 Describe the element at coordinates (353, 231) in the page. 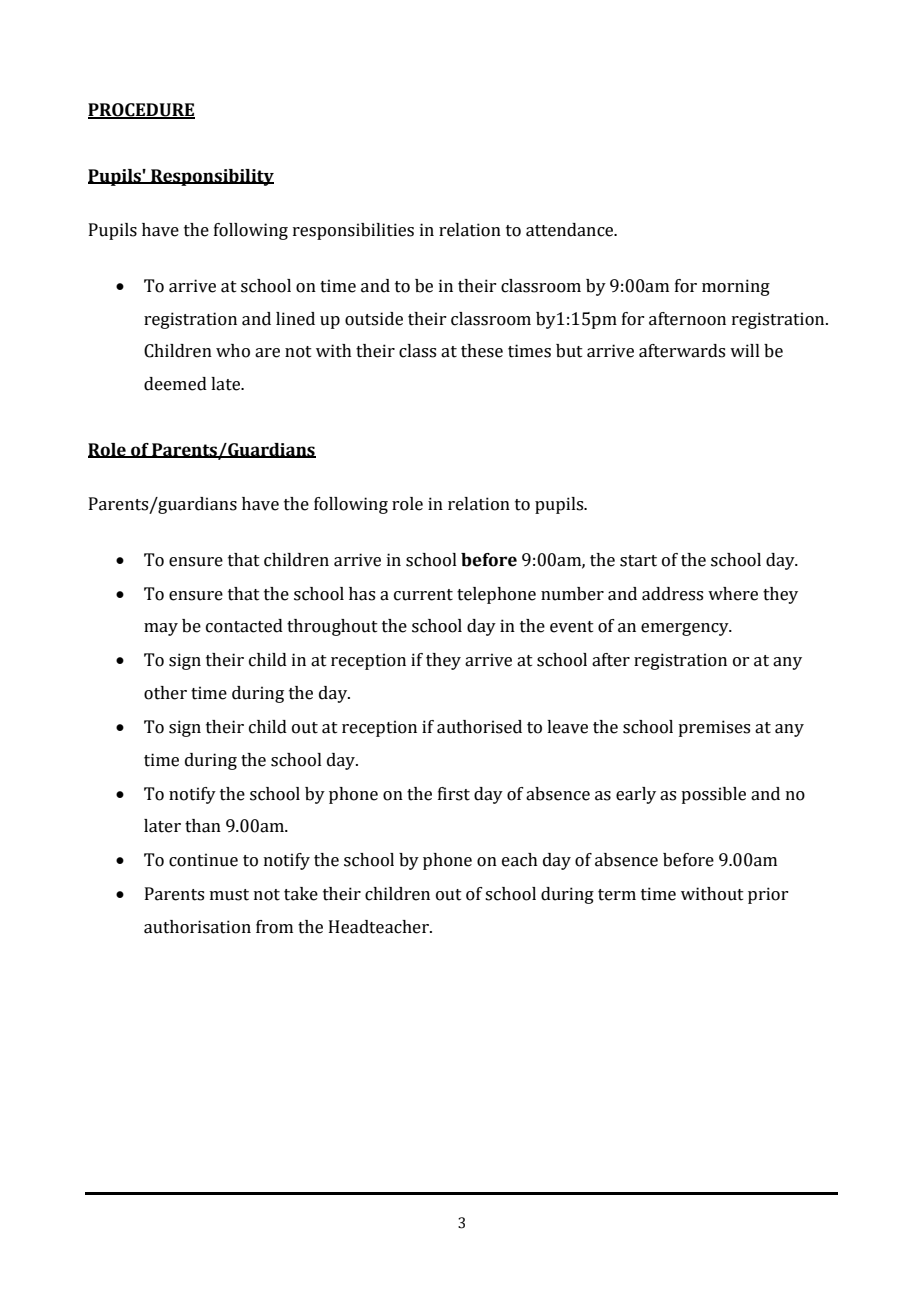

I see `responsibilities` at that location.
